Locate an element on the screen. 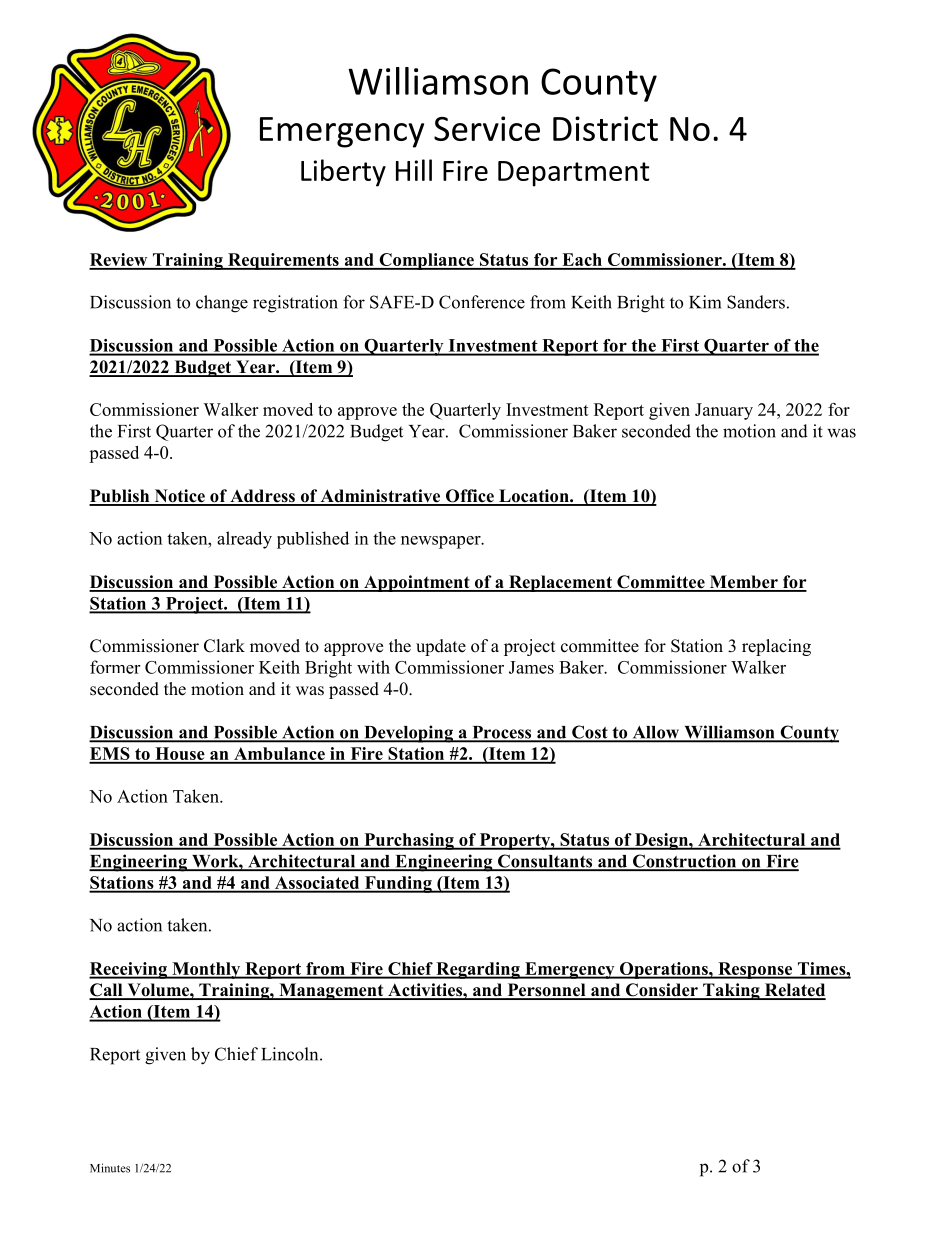  Minutes is located at coordinates (110, 1168).
